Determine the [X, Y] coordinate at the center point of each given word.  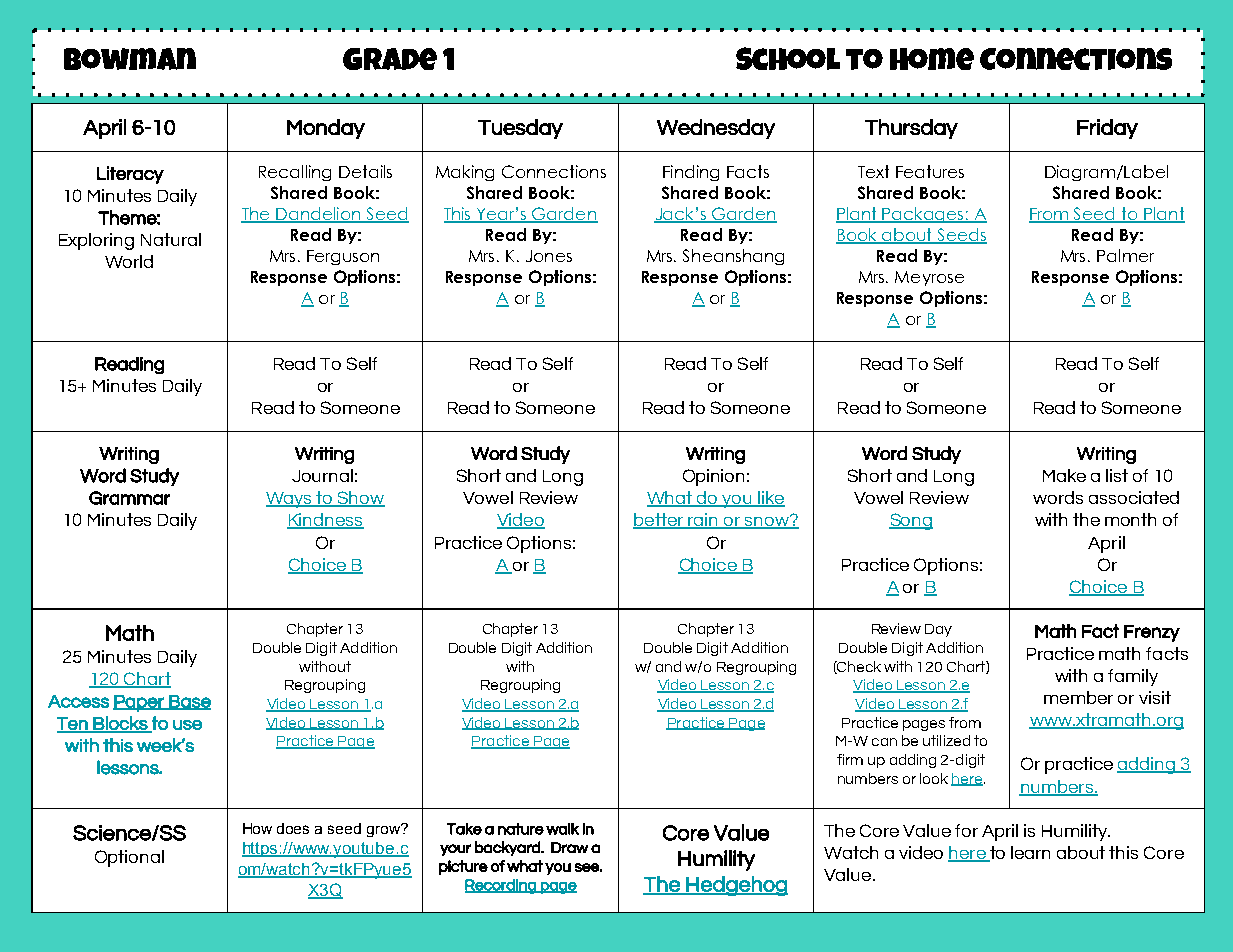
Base [189, 702]
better [659, 521]
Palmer [1125, 255]
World [129, 261]
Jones [549, 256]
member [1078, 697]
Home [932, 59]
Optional [129, 858]
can [884, 742]
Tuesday [520, 129]
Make [1064, 475]
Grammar [129, 498]
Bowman [130, 59]
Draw [569, 847]
